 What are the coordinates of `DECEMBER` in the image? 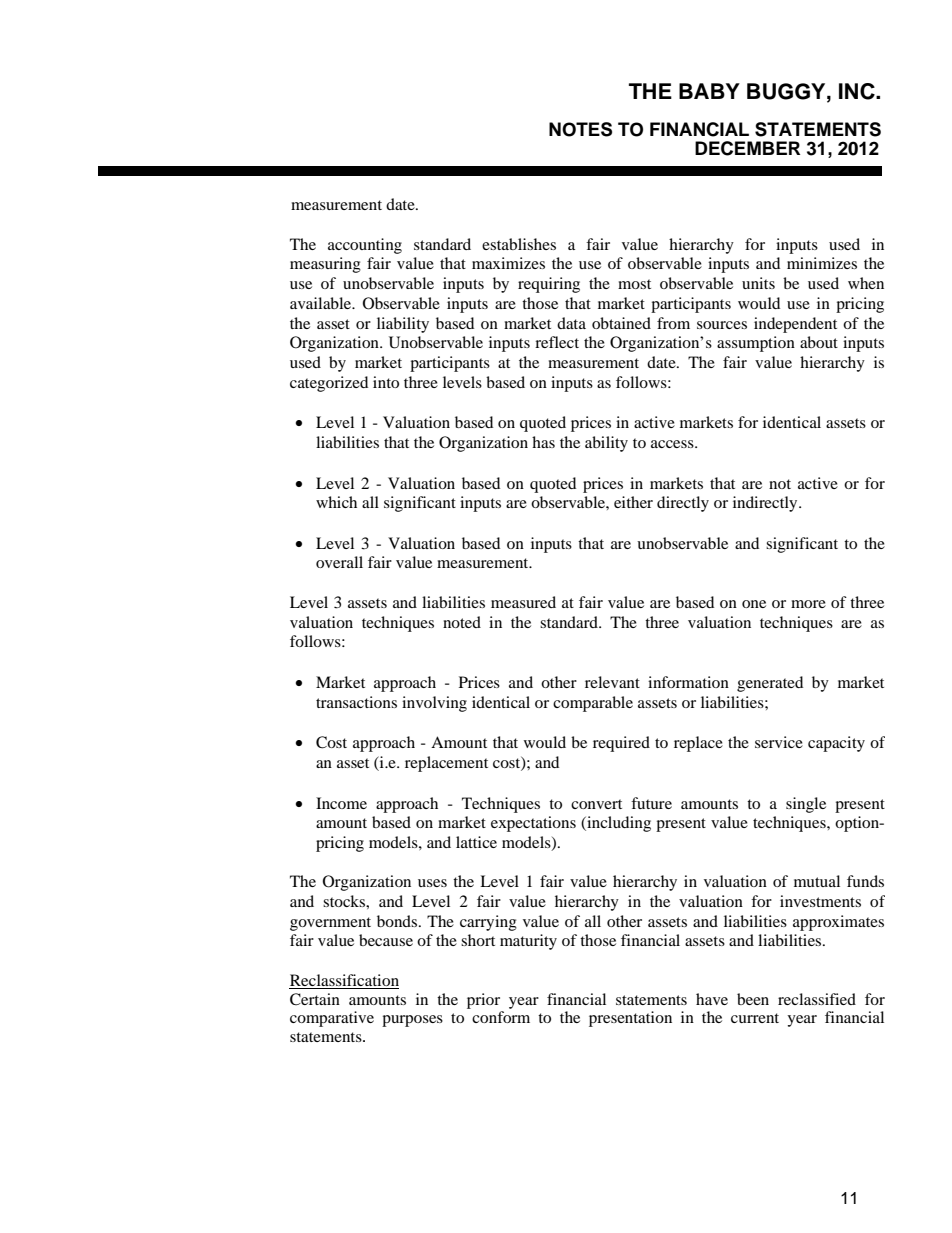 It's located at (747, 148).
